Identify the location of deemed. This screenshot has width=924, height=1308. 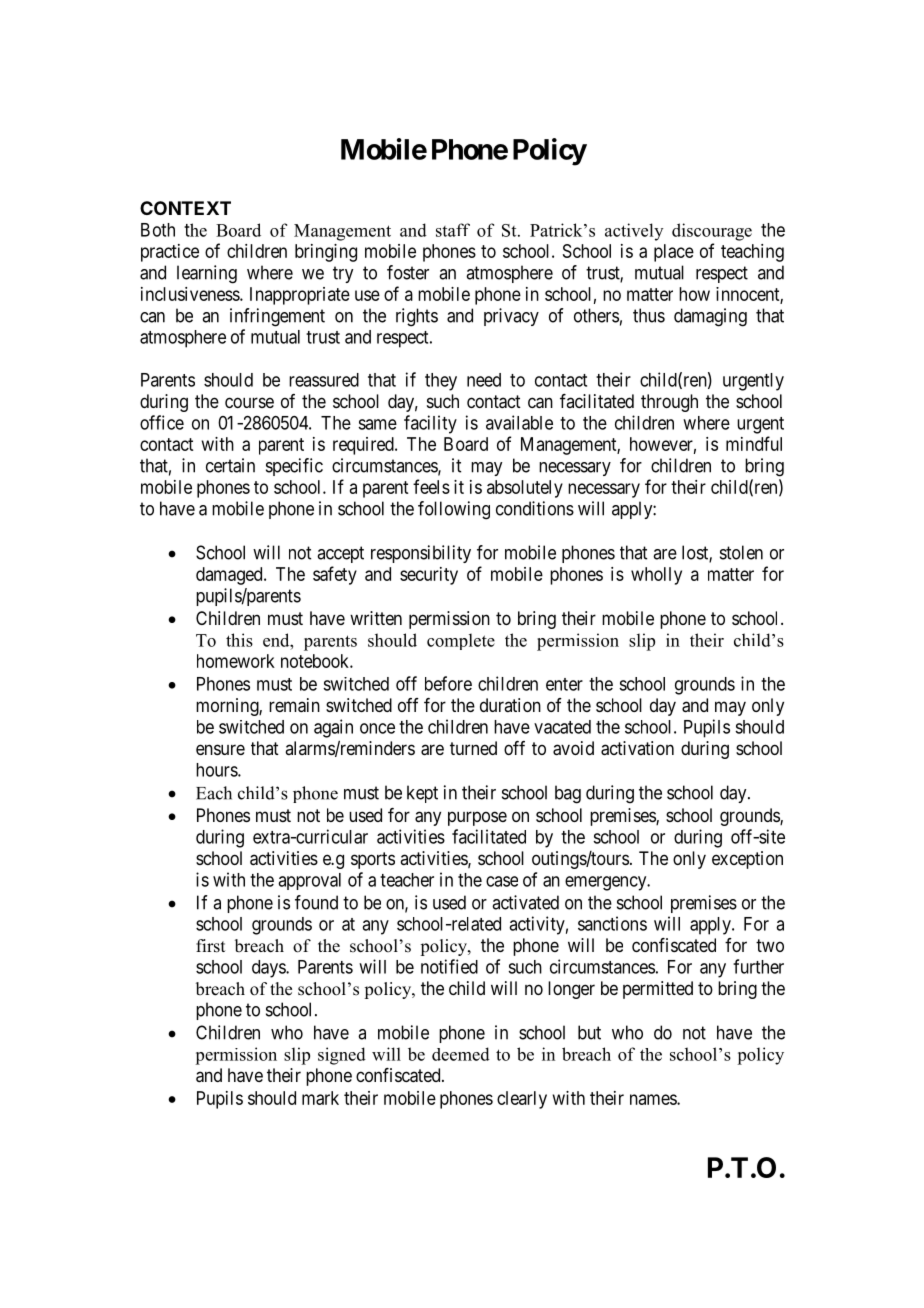
(461, 1054).
